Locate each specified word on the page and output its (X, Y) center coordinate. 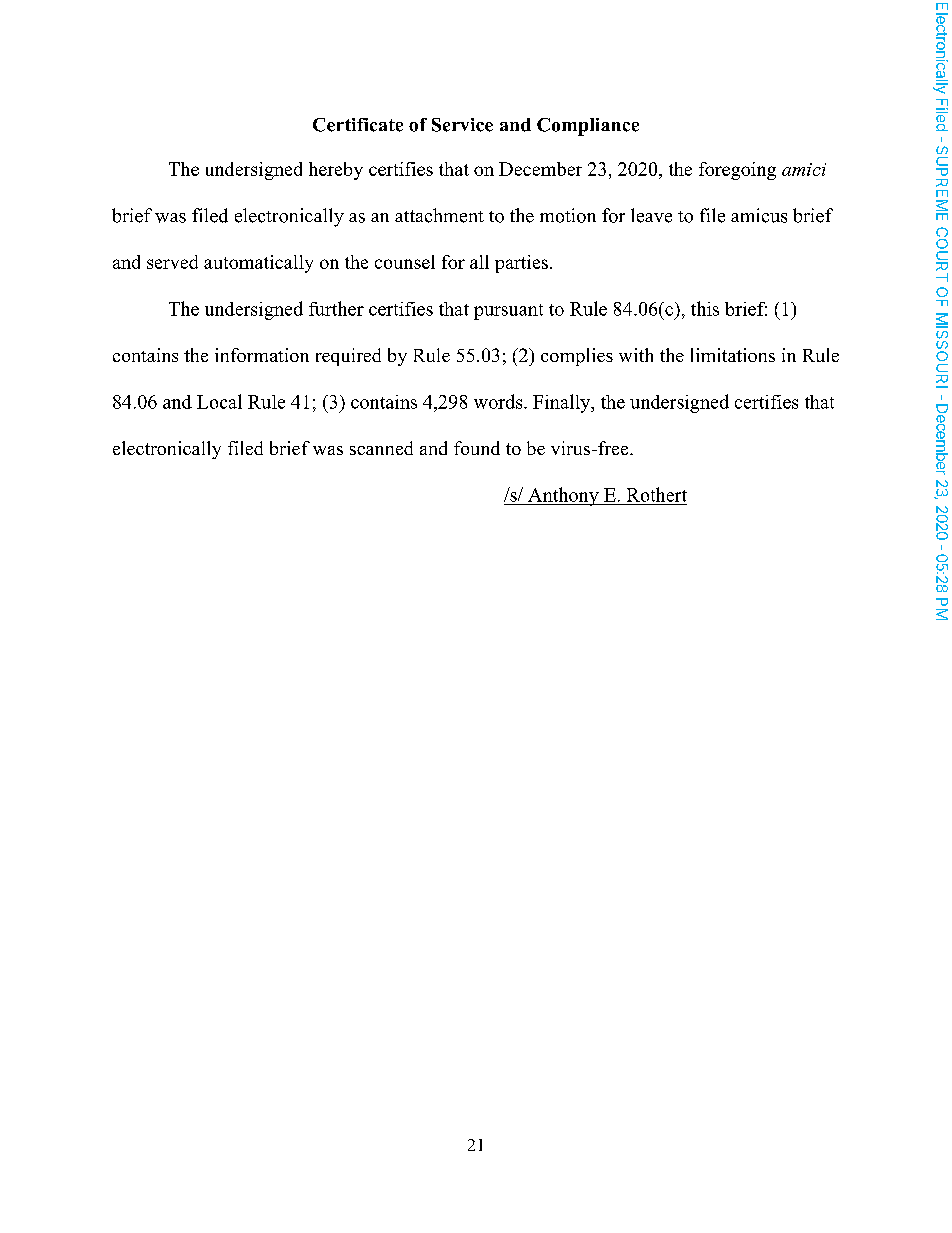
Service (462, 125)
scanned (381, 448)
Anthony (563, 496)
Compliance (588, 127)
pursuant (508, 312)
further (336, 308)
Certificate (358, 125)
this (705, 308)
